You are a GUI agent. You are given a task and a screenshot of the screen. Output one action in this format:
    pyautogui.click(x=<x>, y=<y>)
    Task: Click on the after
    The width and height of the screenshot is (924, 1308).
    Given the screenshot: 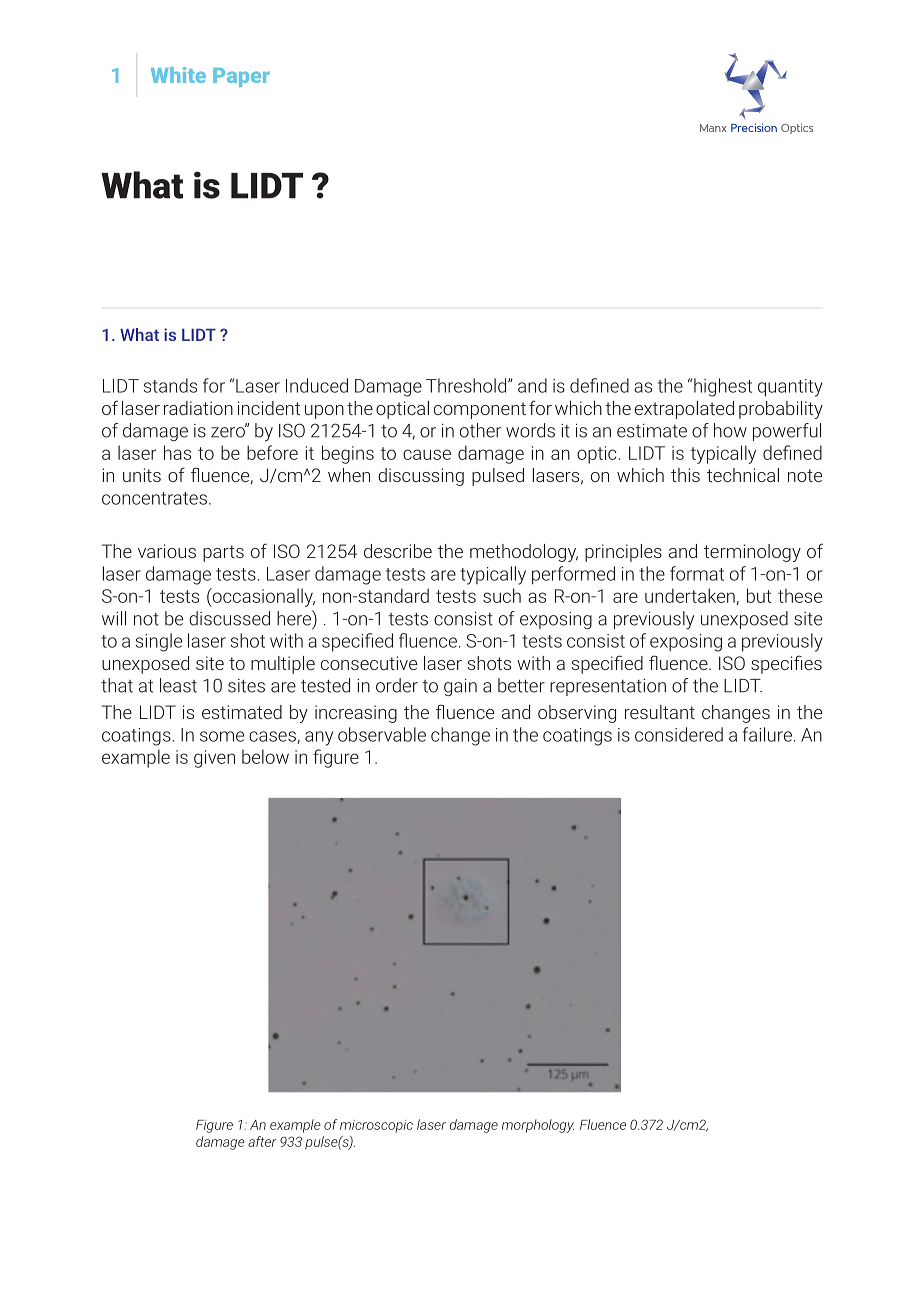 What is the action you would take?
    pyautogui.click(x=262, y=1141)
